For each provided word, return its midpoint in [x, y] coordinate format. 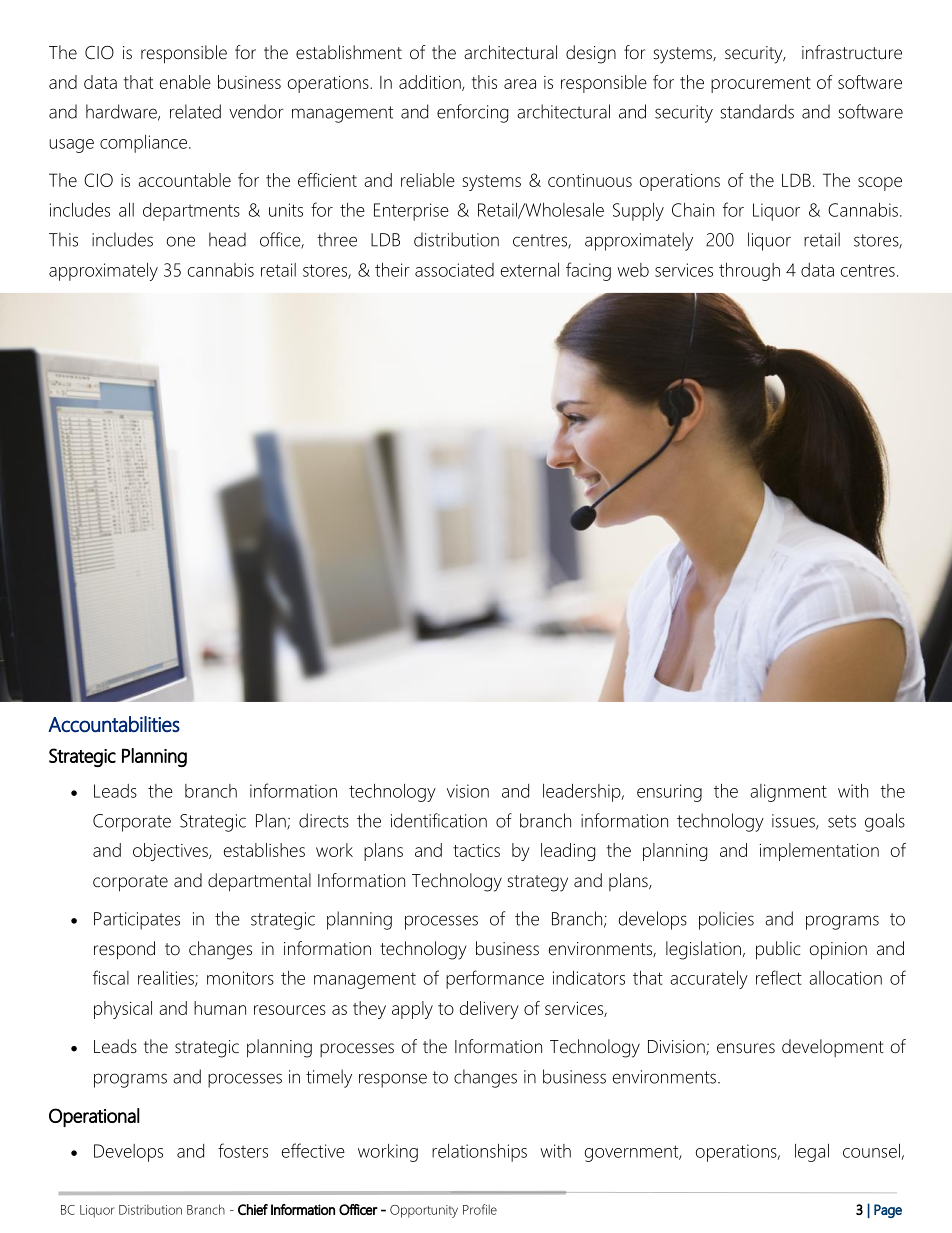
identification [439, 820]
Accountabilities [114, 724]
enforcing [472, 113]
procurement [761, 85]
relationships [479, 1153]
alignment [788, 793]
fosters [243, 1150]
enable [185, 82]
